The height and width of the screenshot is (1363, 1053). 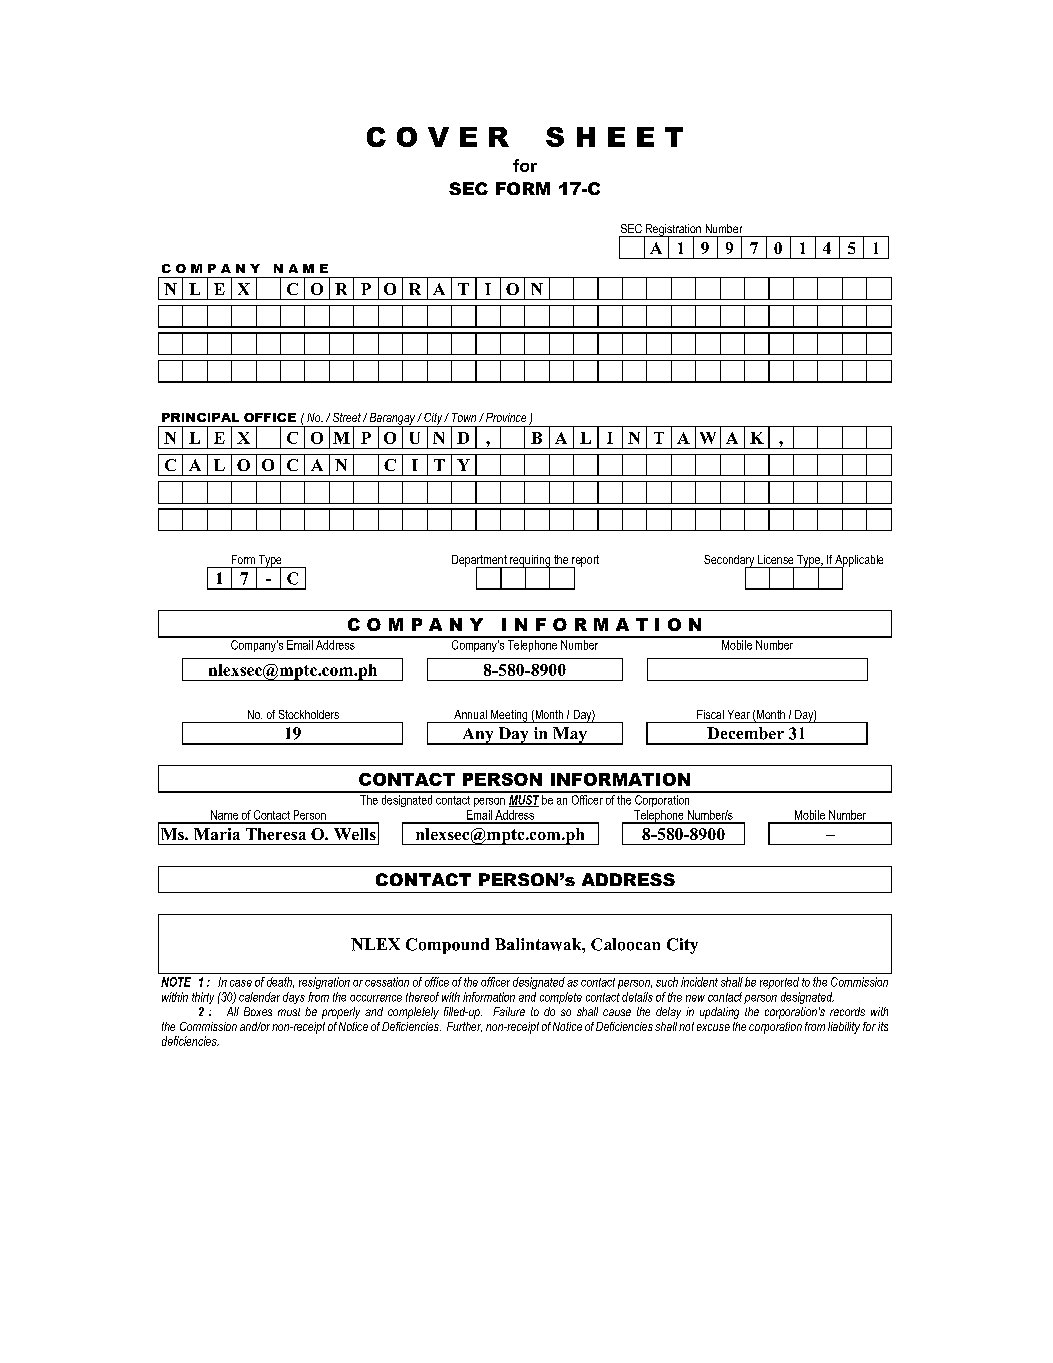 I want to click on May, so click(x=570, y=736).
